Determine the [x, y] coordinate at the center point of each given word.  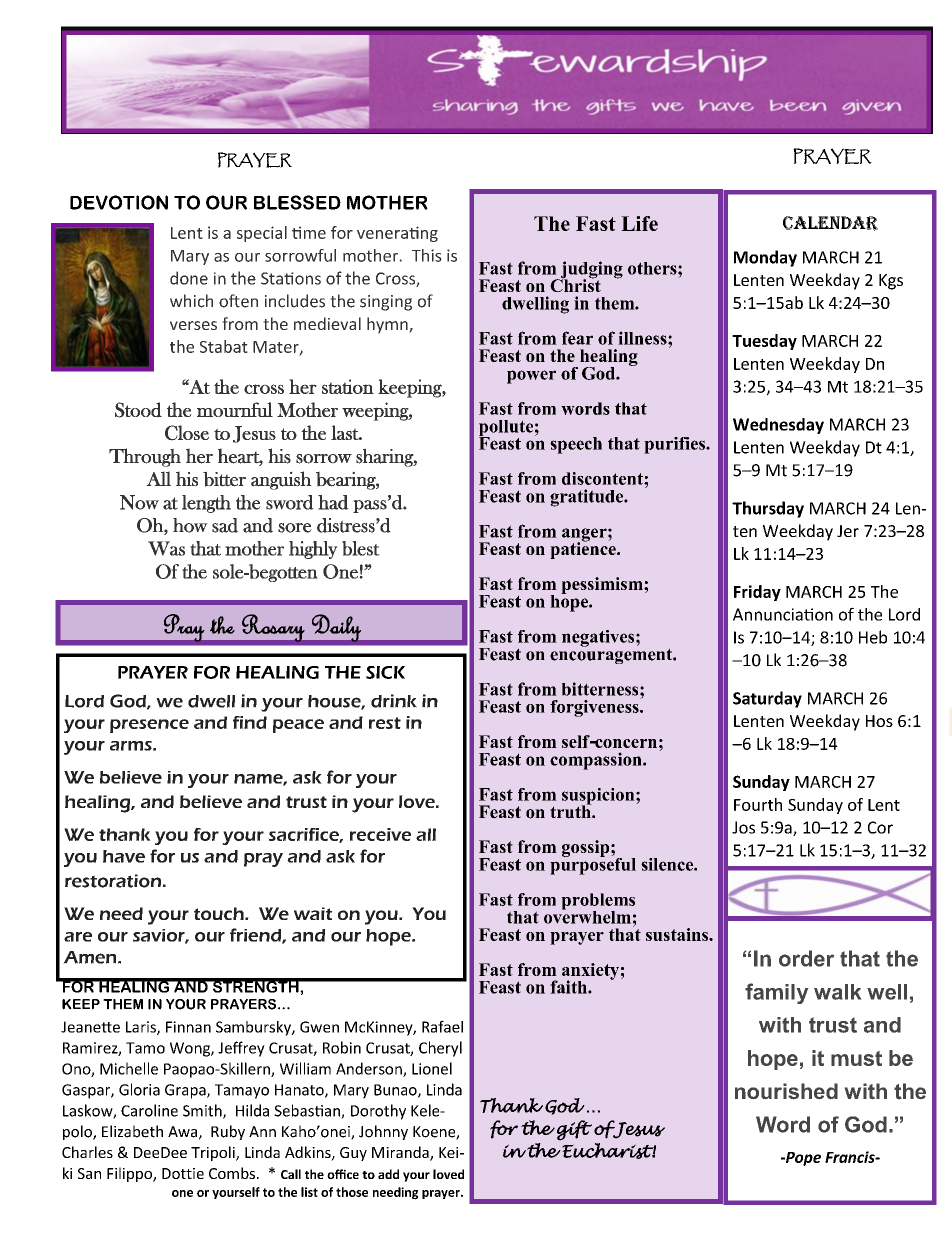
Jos [743, 827]
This [427, 255]
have [124, 856]
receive [380, 834]
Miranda [401, 1153]
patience [584, 549]
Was [166, 548]
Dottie [183, 1173]
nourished [786, 1091]
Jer [848, 531]
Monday [765, 258]
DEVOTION [119, 202]
